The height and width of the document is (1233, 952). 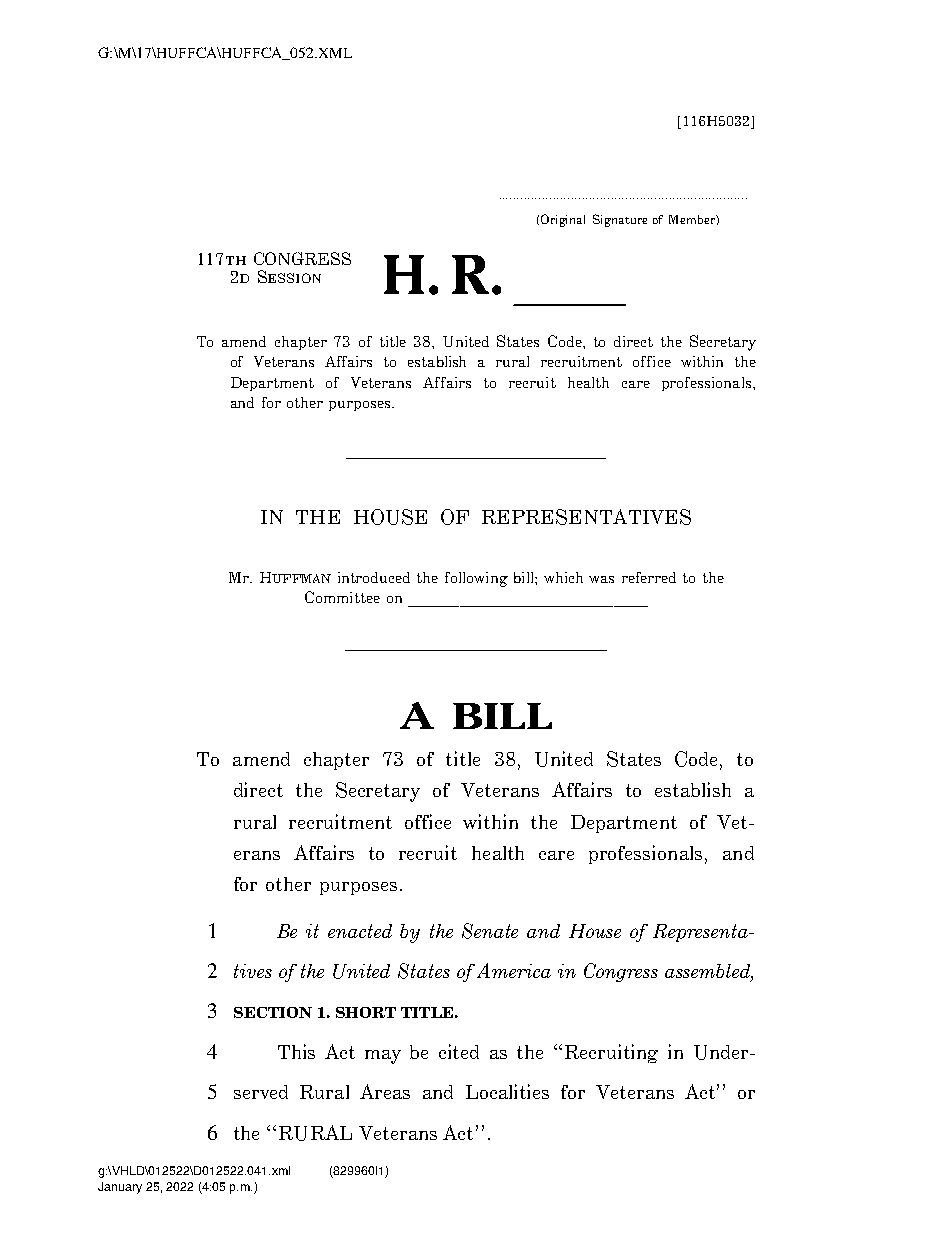 I want to click on Areas, so click(x=385, y=1091).
